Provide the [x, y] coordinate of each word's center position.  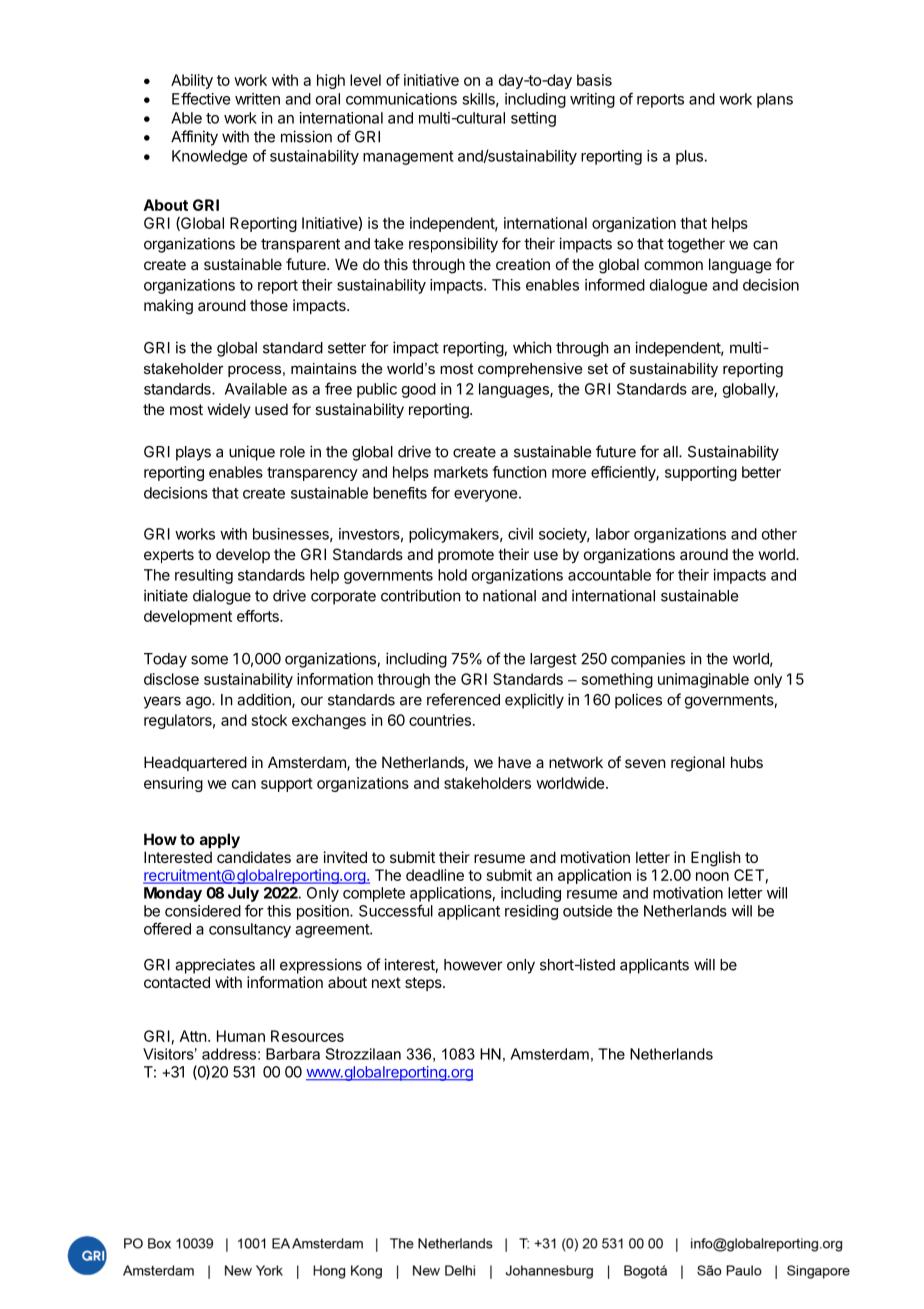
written [257, 99]
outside [588, 911]
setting [533, 119]
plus [690, 157]
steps [424, 984]
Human [241, 1036]
